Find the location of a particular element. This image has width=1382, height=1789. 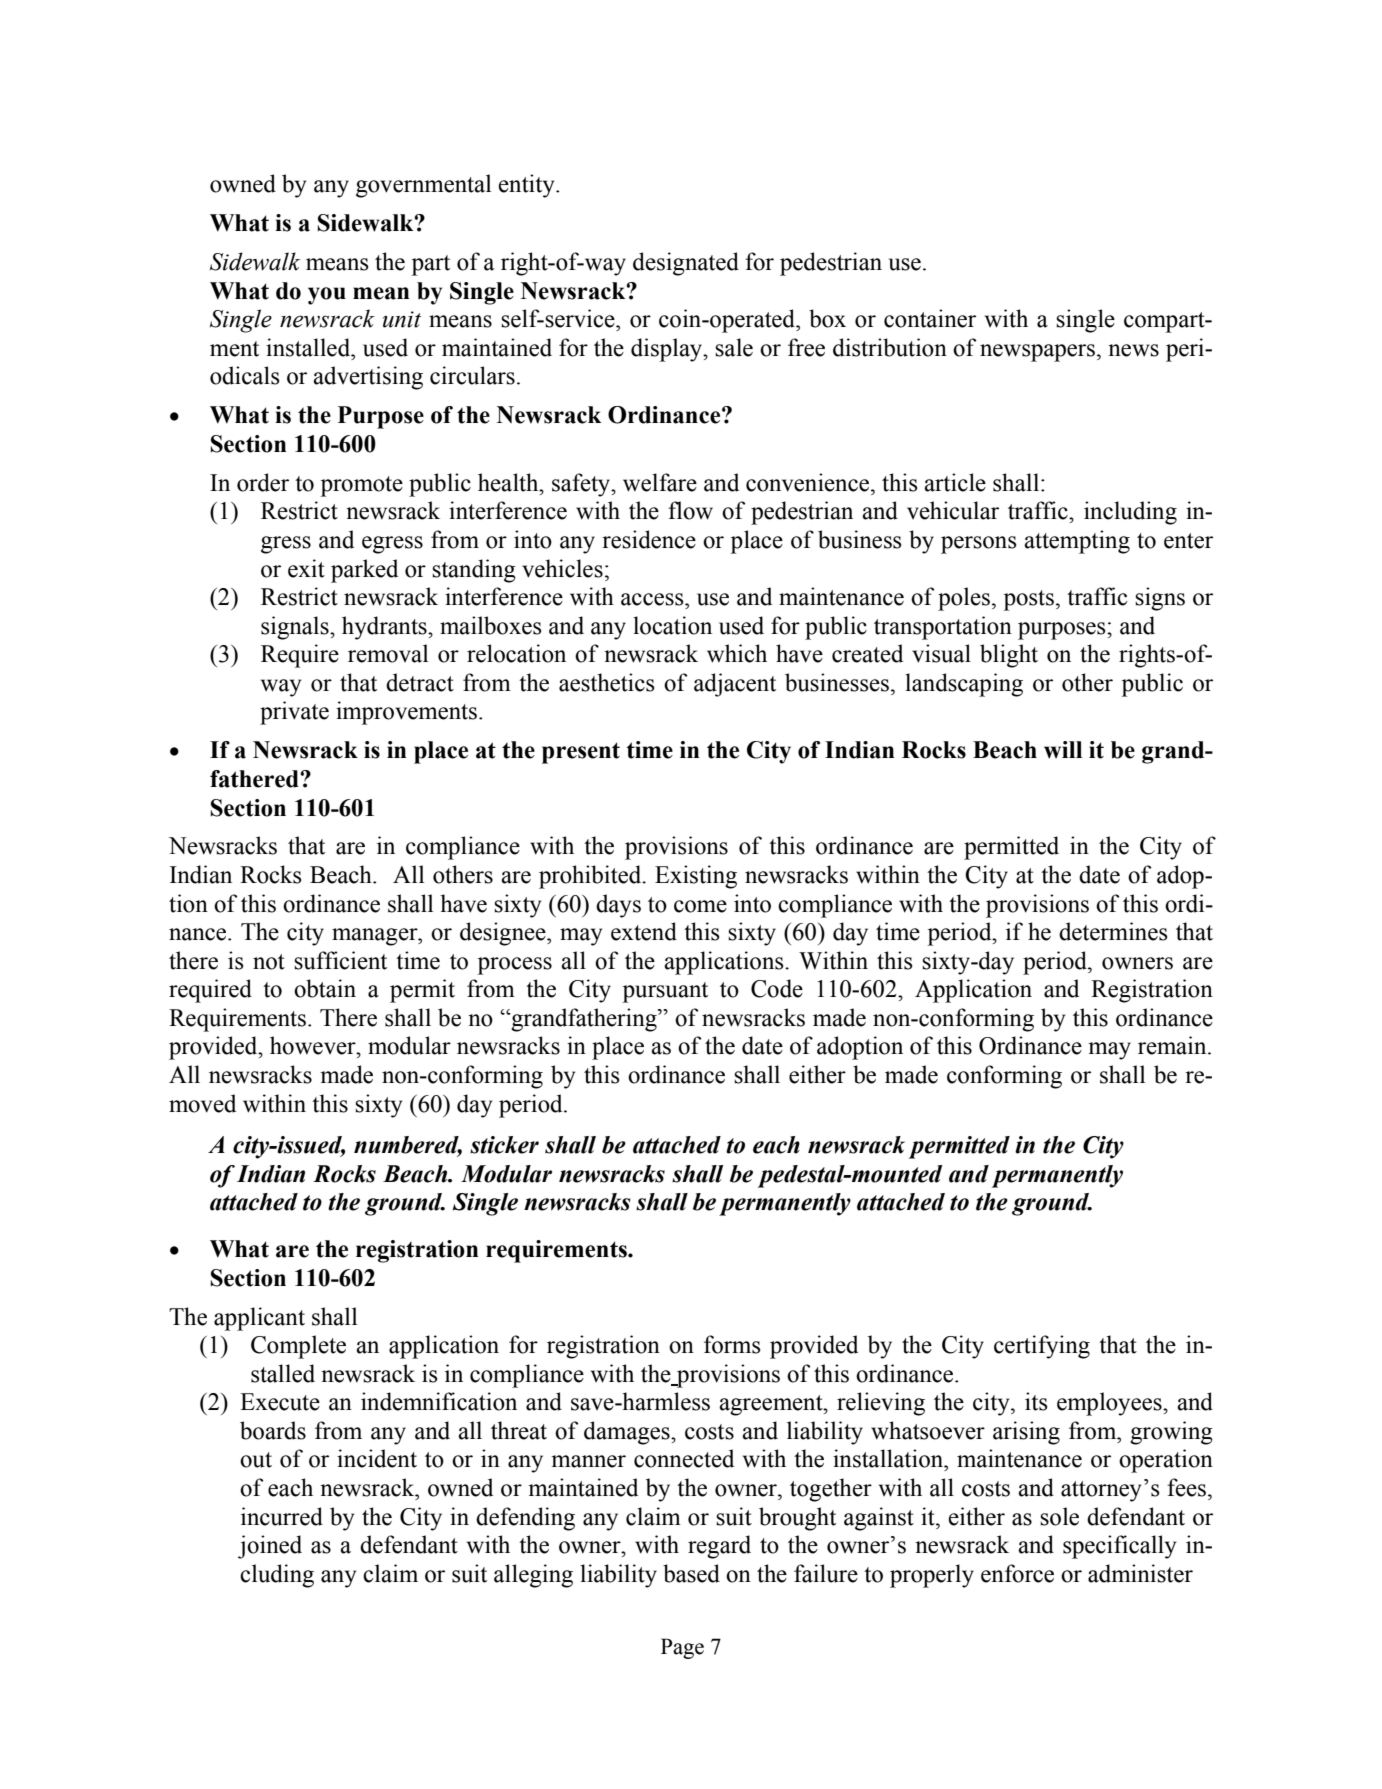

access is located at coordinates (653, 599).
